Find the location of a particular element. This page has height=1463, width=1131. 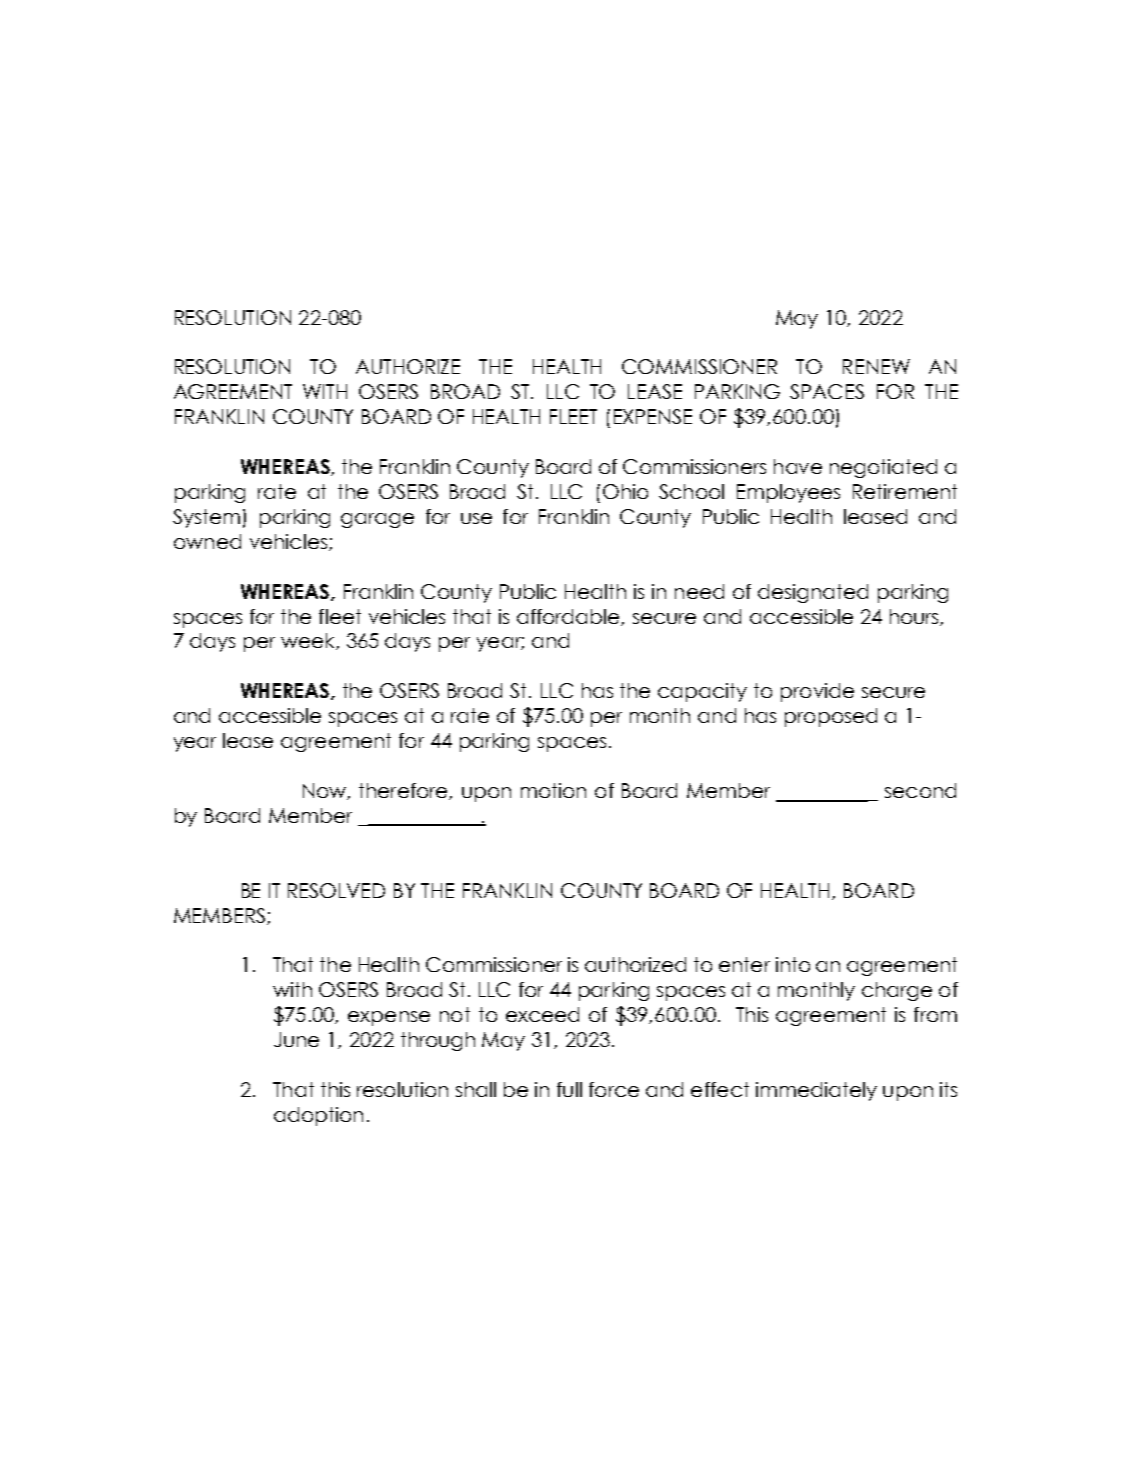

motion is located at coordinates (553, 790).
